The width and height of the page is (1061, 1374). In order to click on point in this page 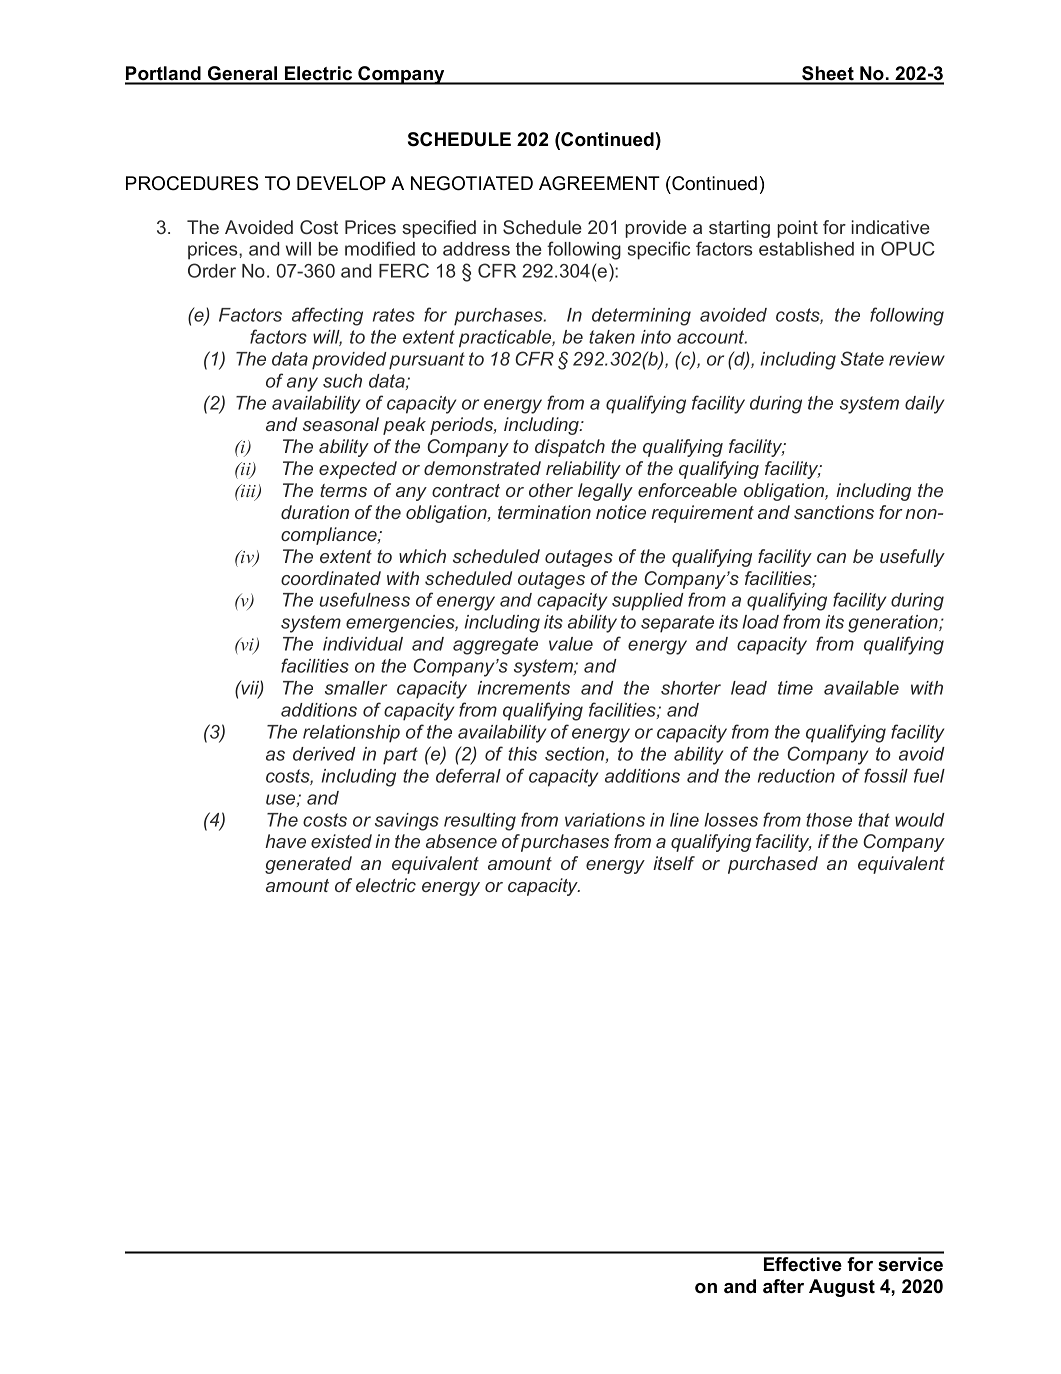, I will do `click(797, 229)`.
